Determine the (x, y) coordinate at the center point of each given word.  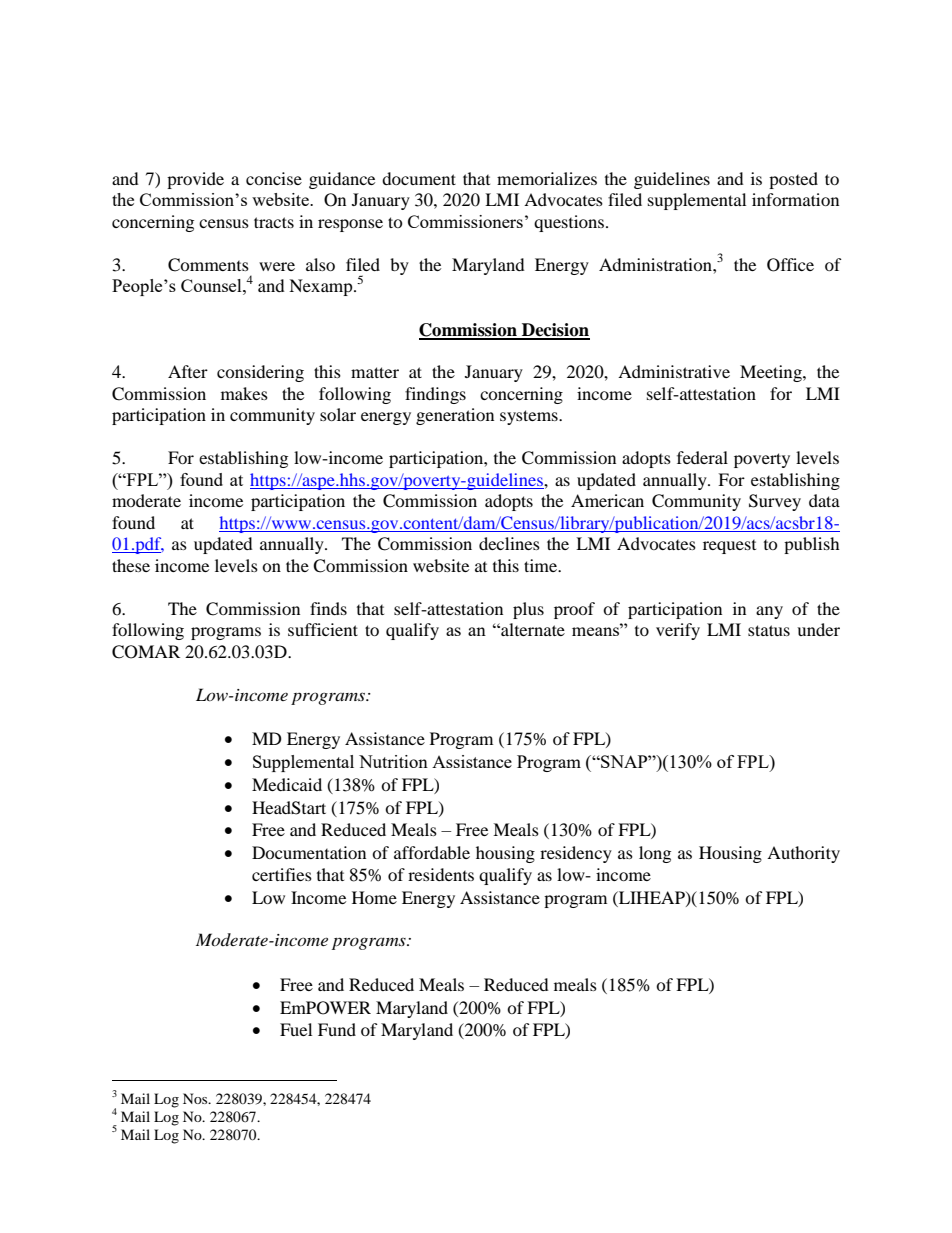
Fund (337, 1029)
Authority (803, 854)
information (795, 199)
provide (195, 180)
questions (570, 223)
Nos (196, 1098)
